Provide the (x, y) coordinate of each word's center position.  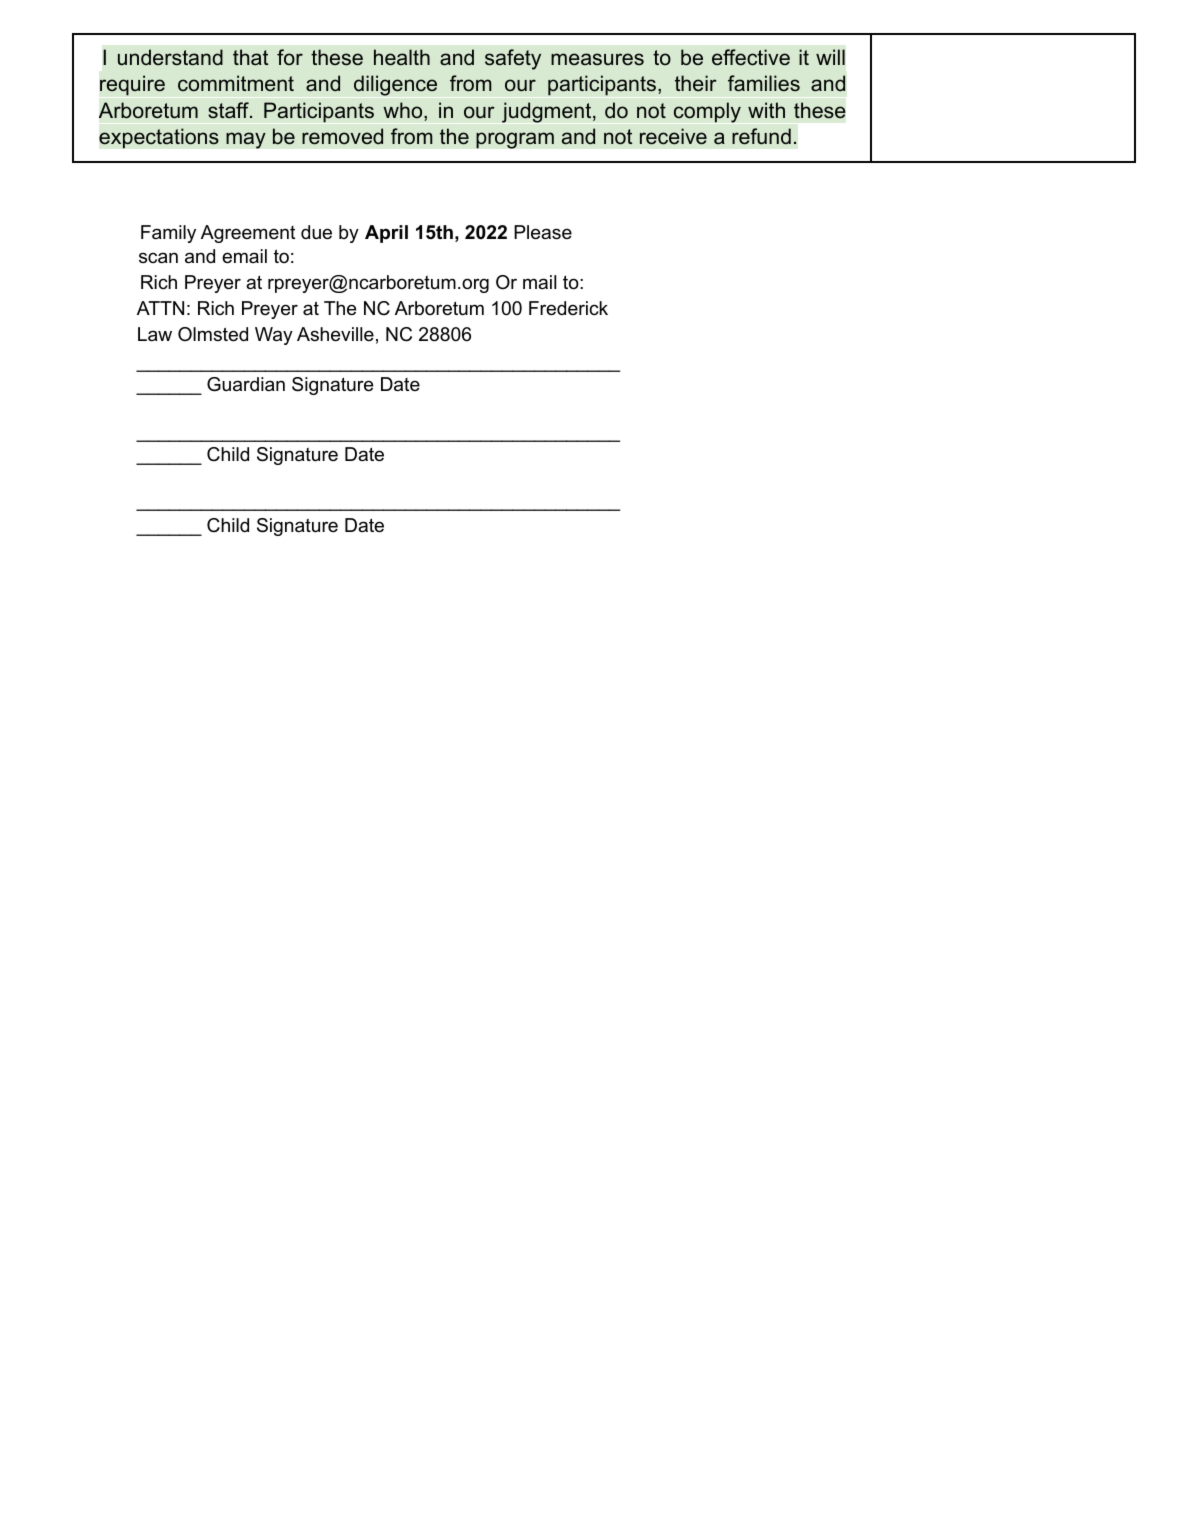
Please (543, 232)
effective (751, 57)
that (250, 57)
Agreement (248, 234)
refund (761, 136)
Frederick (568, 308)
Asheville (335, 334)
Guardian (246, 384)
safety (513, 59)
